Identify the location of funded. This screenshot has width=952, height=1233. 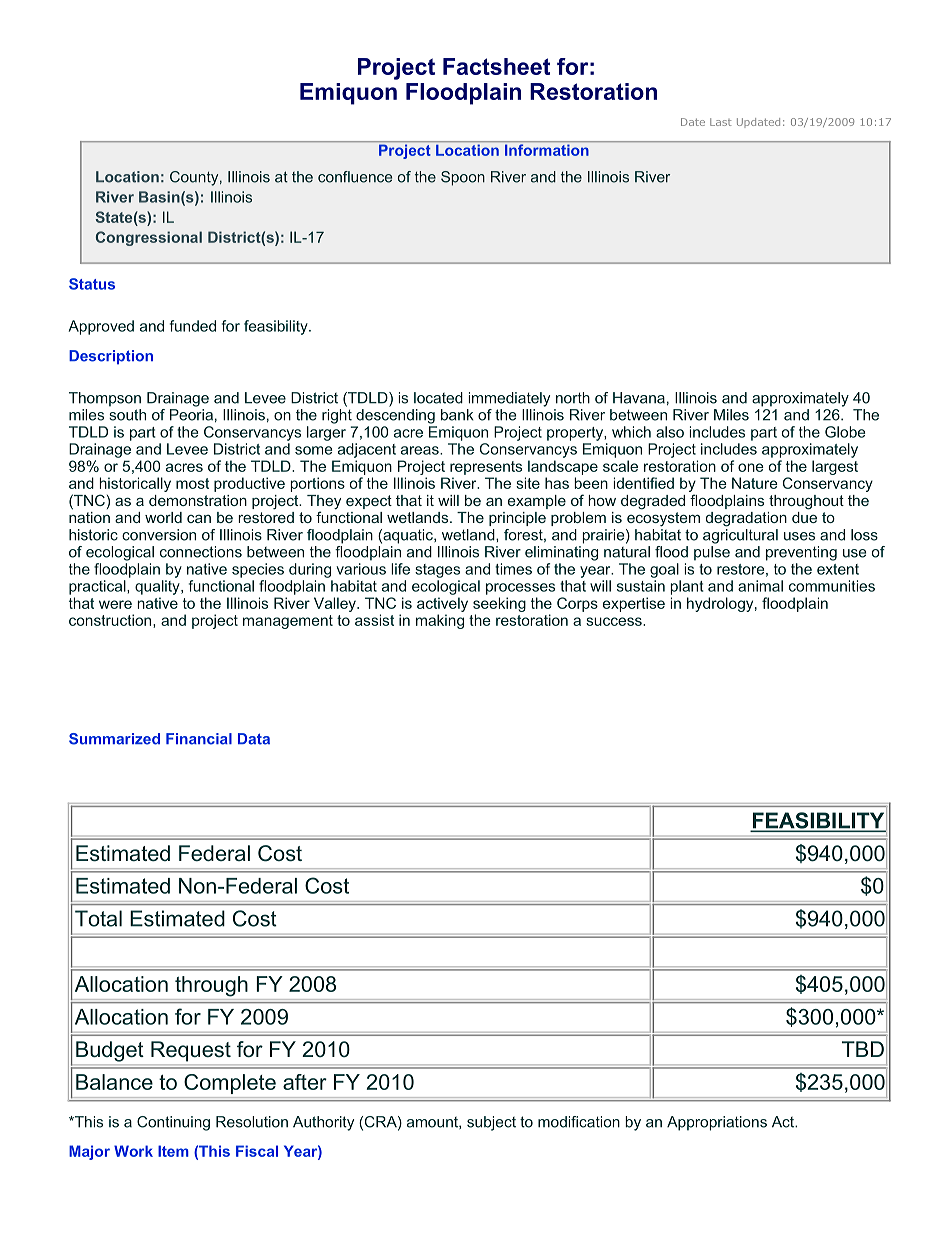
(193, 326).
